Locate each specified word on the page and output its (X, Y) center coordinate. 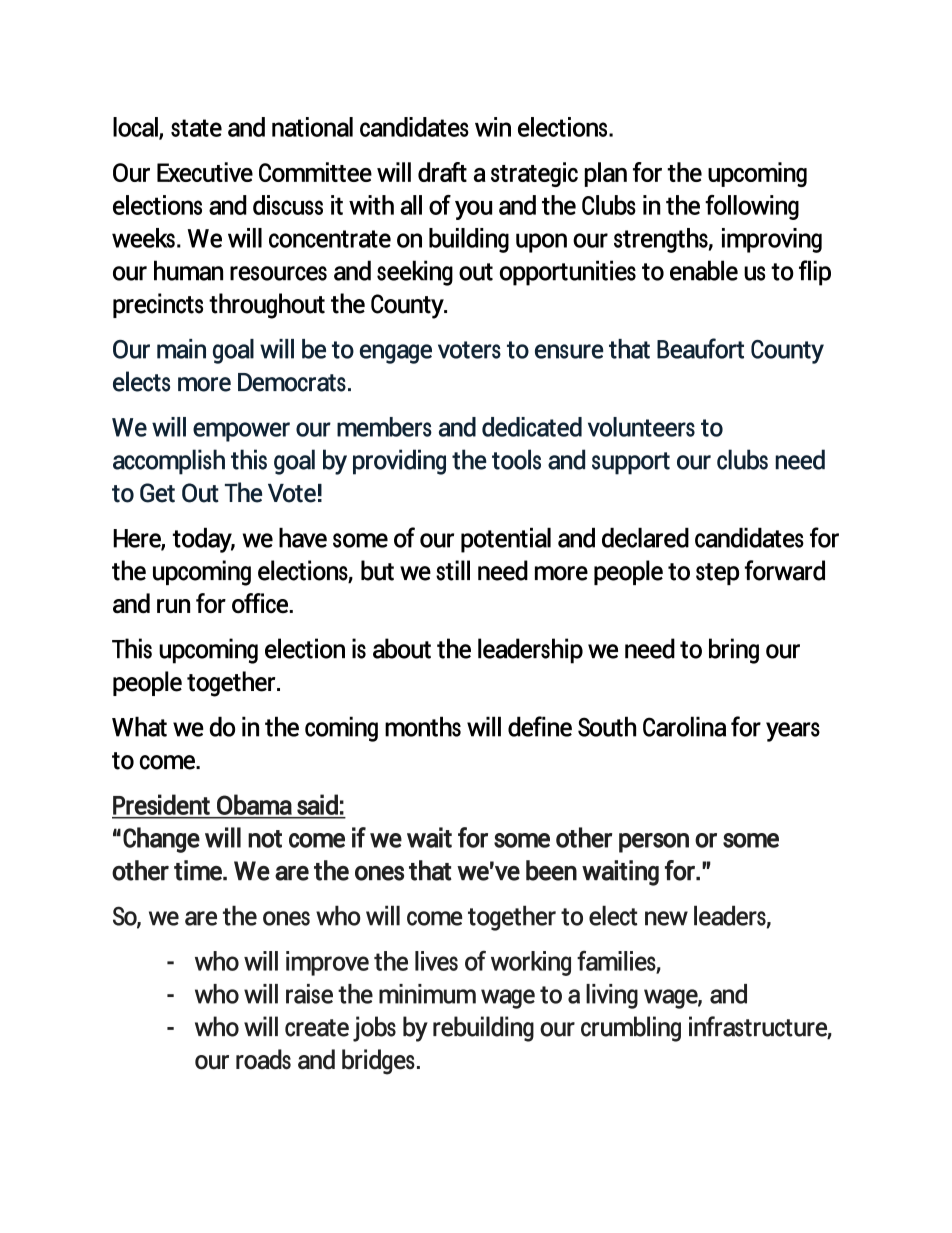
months (423, 726)
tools (516, 459)
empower (241, 432)
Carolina (684, 726)
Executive (205, 172)
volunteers (641, 427)
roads (263, 1059)
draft (442, 172)
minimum (427, 994)
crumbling (631, 1029)
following (752, 207)
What (139, 726)
